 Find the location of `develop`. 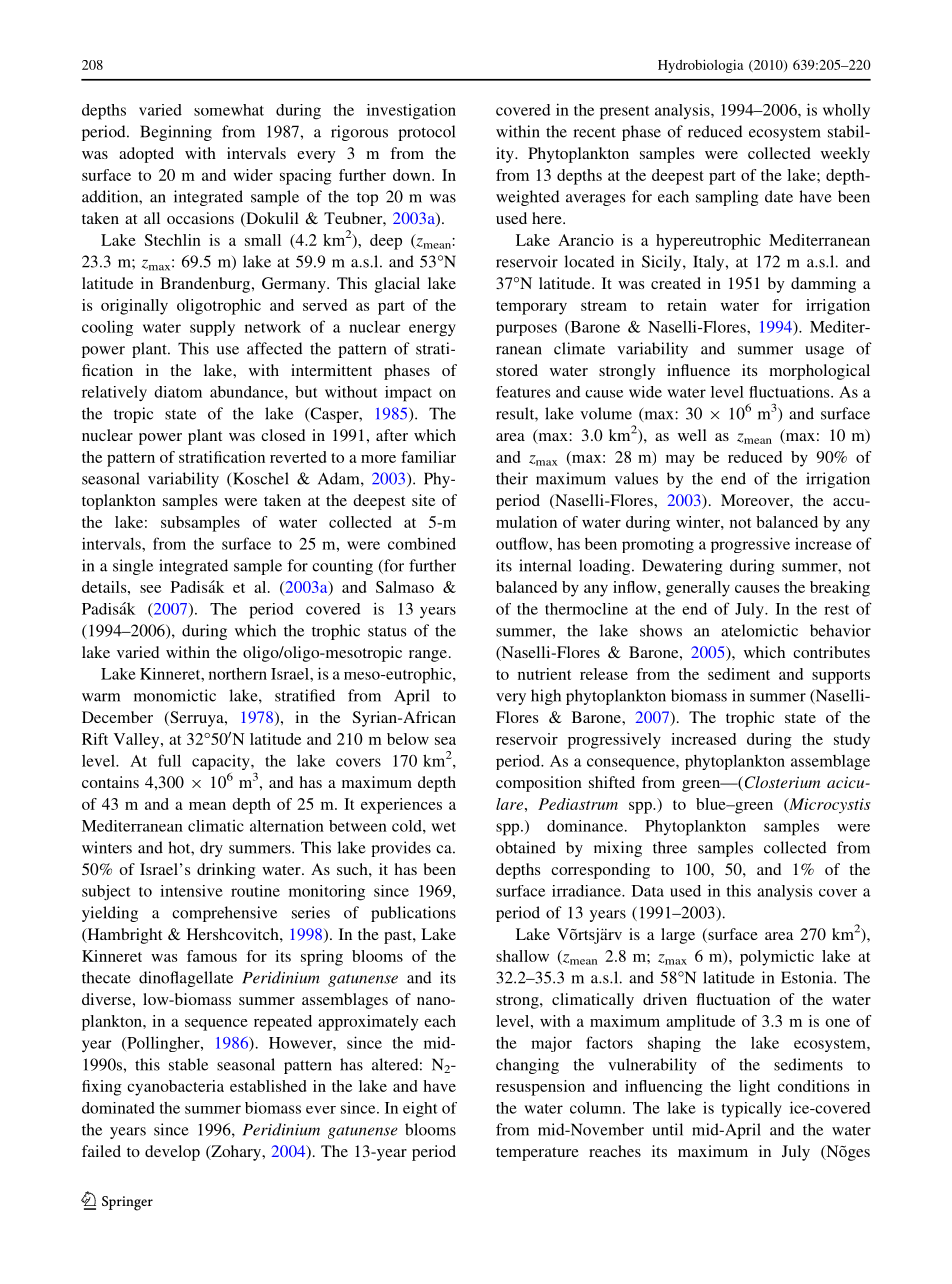

develop is located at coordinates (172, 1153).
